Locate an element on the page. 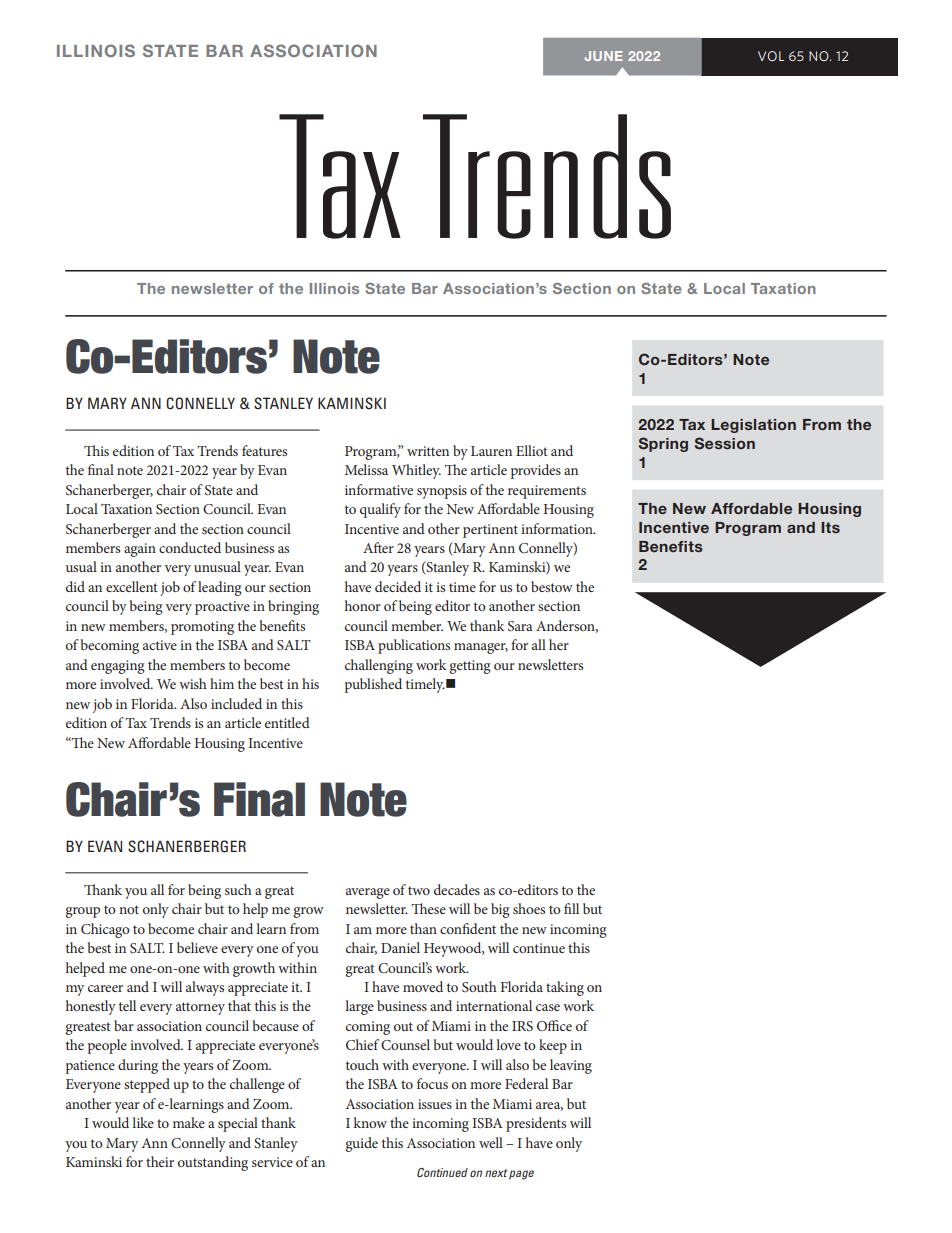 The height and width of the document is (1233, 952). issues is located at coordinates (435, 1104).
